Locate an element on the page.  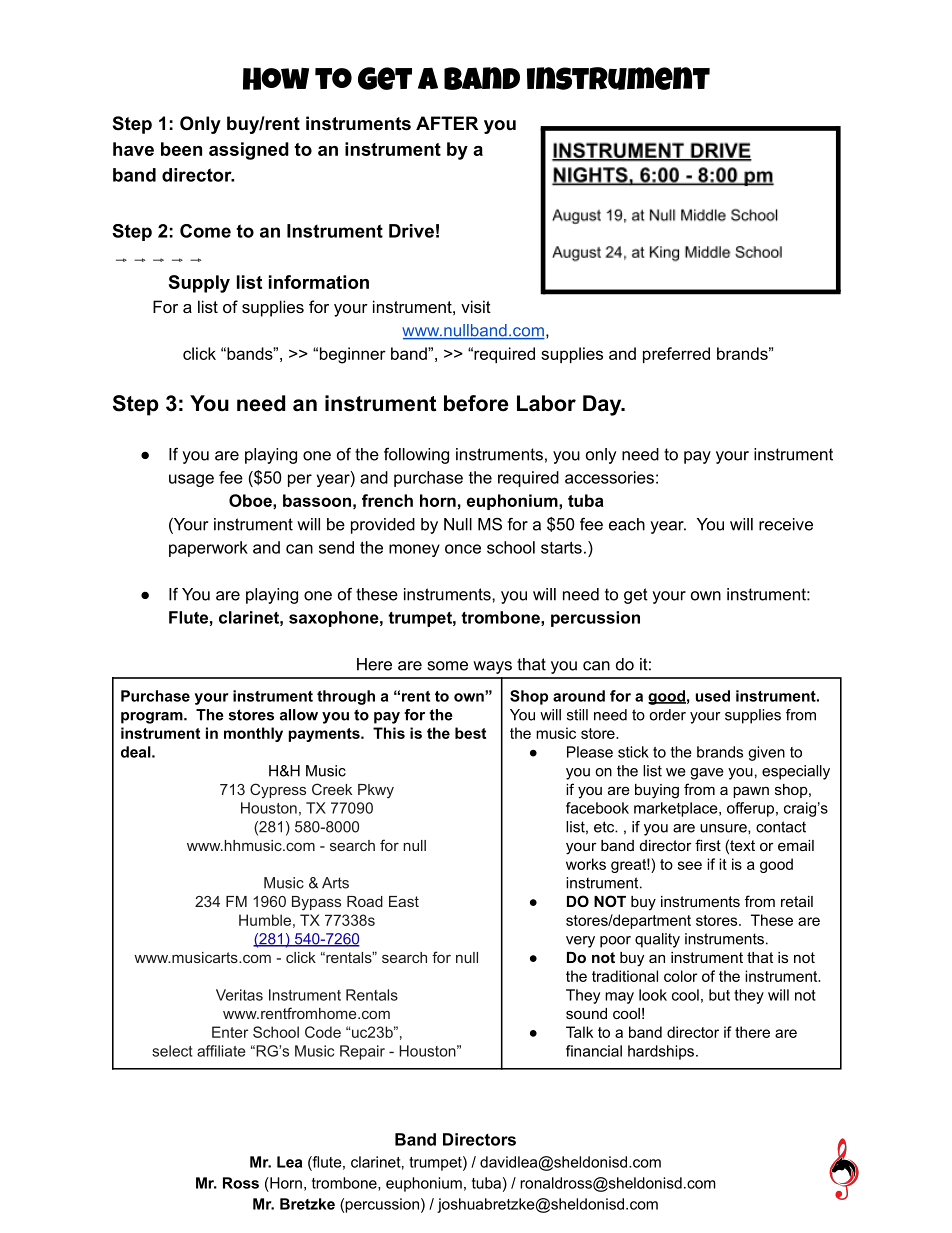
Day is located at coordinates (603, 405).
